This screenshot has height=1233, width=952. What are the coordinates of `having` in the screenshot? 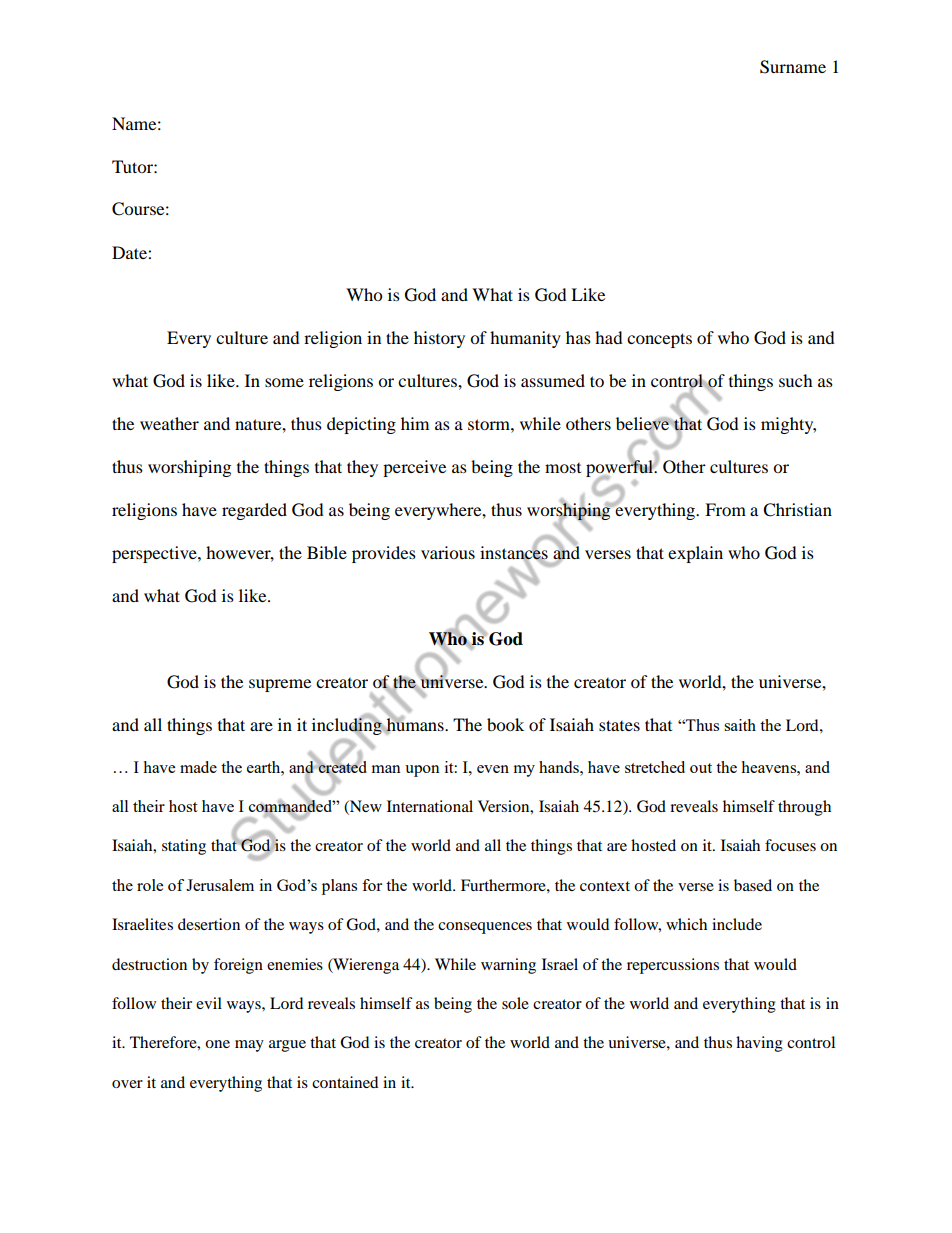 It's located at (759, 1044).
